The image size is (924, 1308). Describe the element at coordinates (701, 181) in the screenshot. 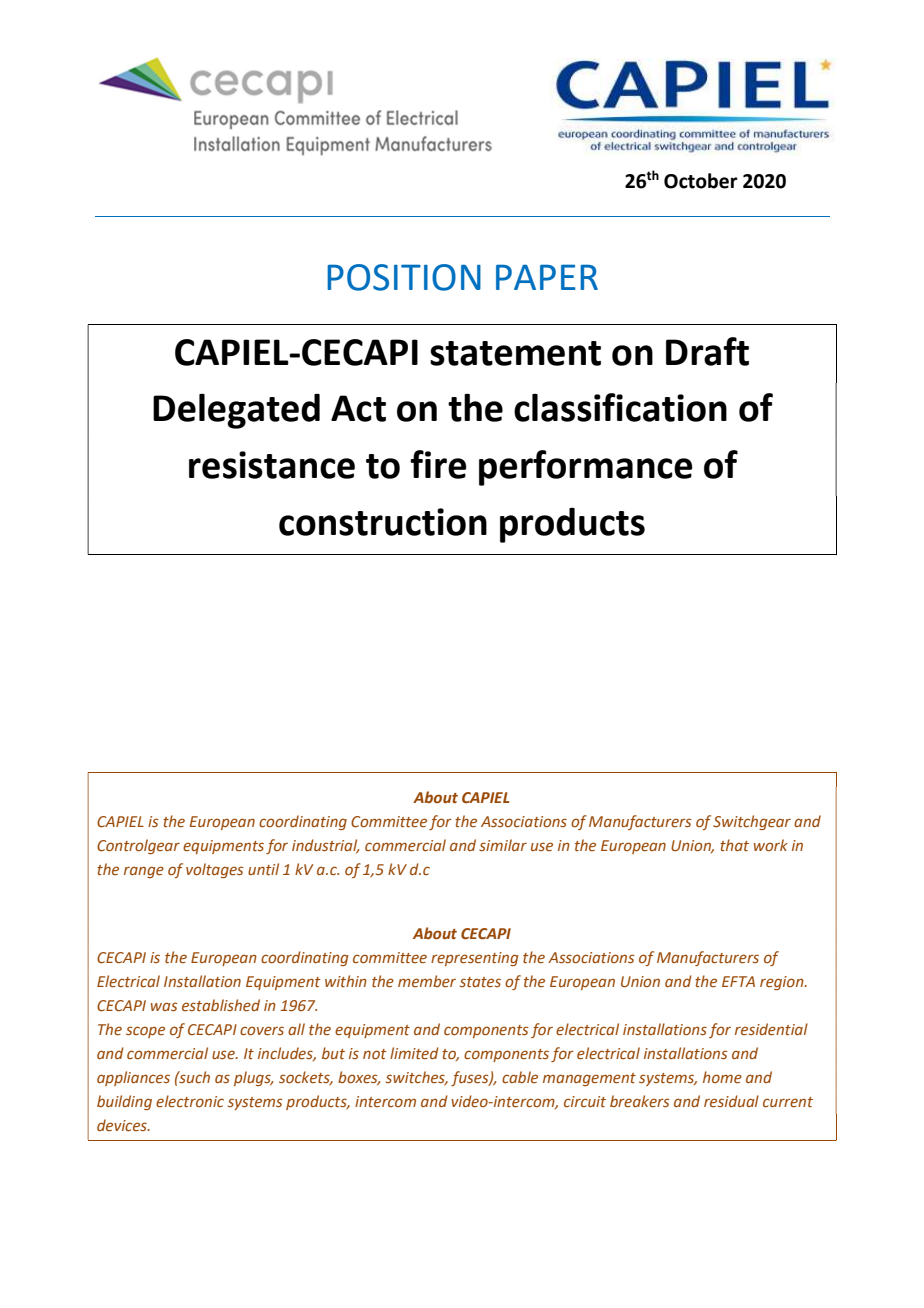

I see `October` at that location.
